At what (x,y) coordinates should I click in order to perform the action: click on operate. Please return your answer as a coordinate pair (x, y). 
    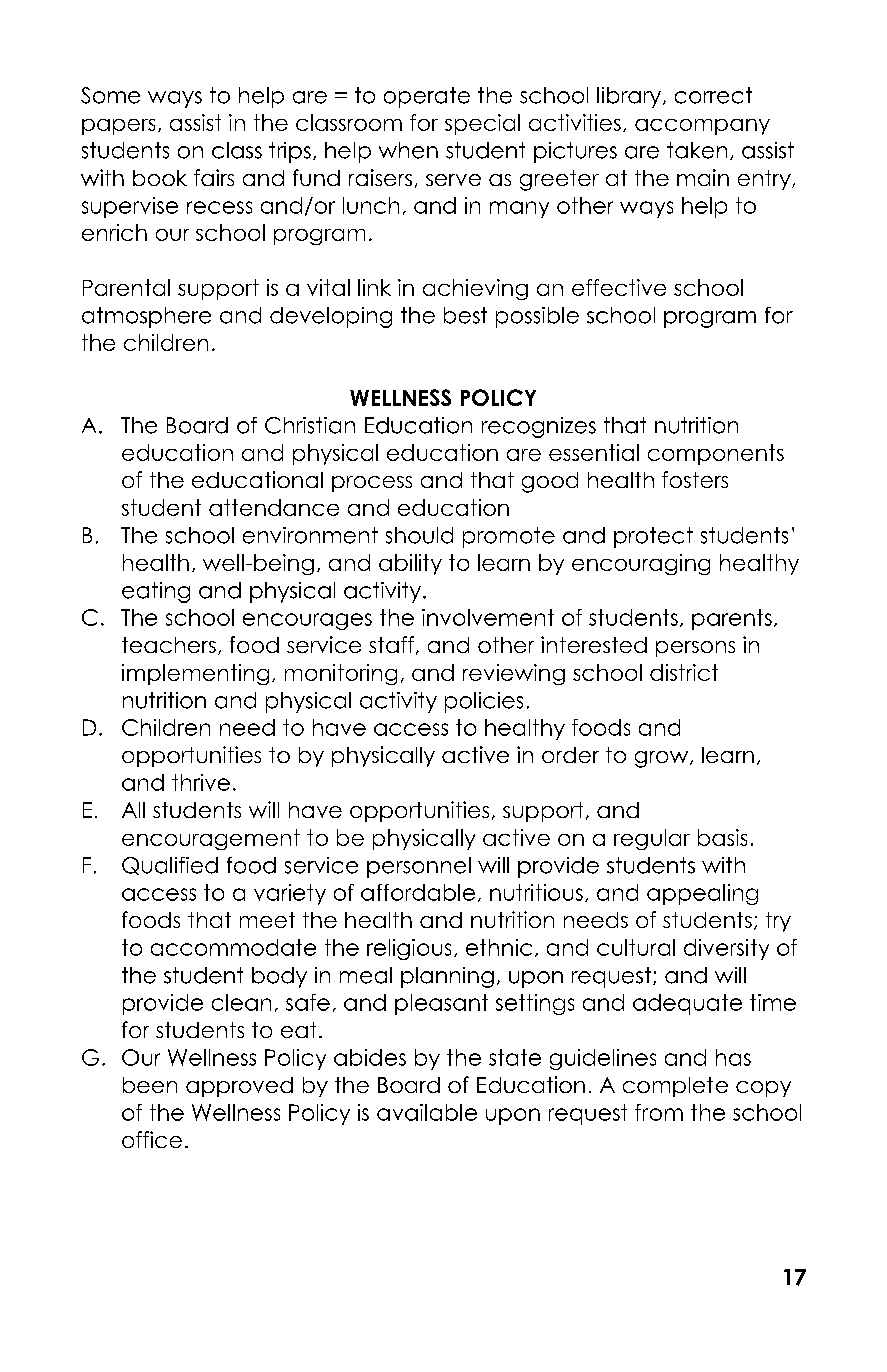
    Looking at the image, I should click on (427, 97).
